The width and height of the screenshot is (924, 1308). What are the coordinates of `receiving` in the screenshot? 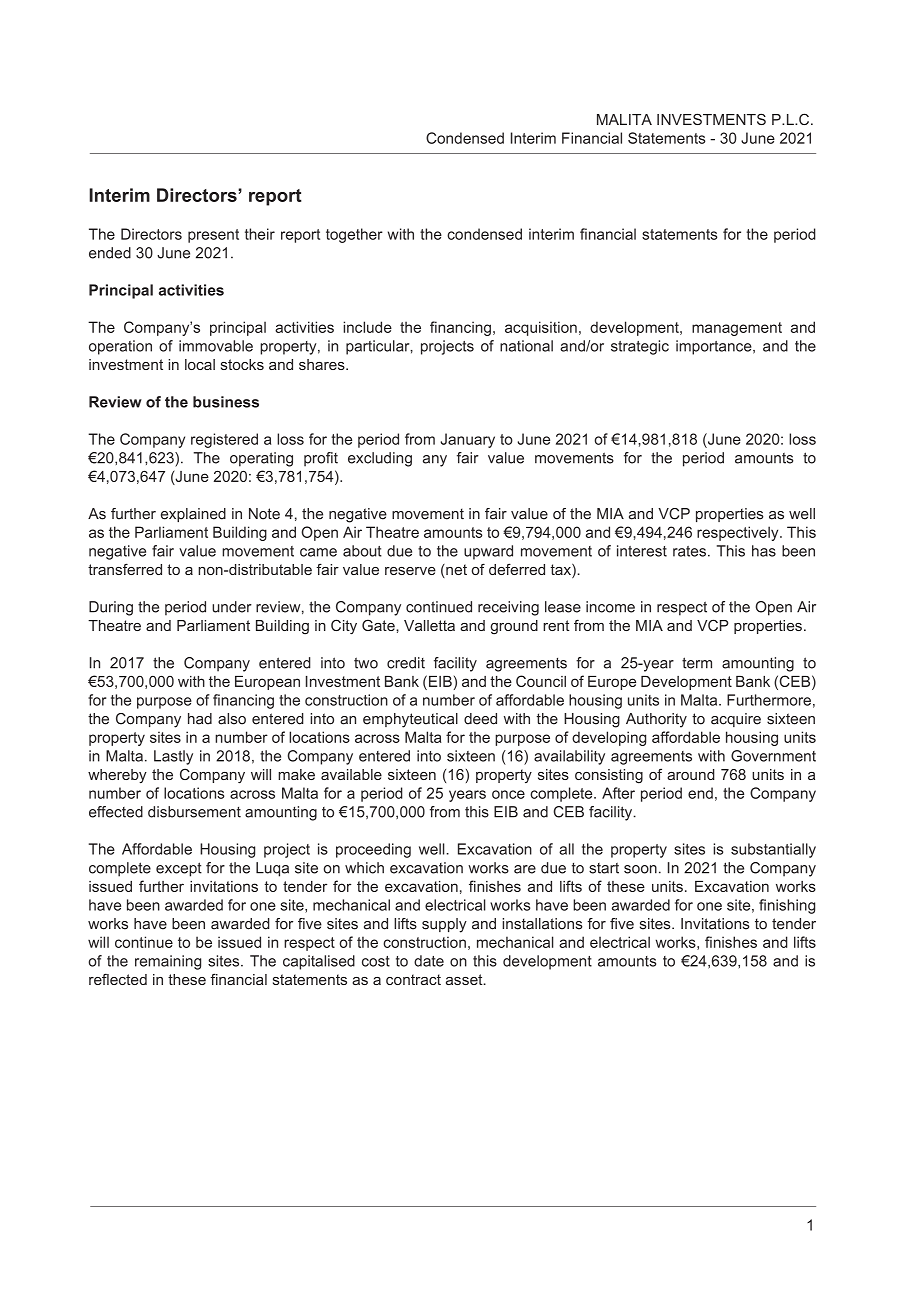 It's located at (508, 608).
